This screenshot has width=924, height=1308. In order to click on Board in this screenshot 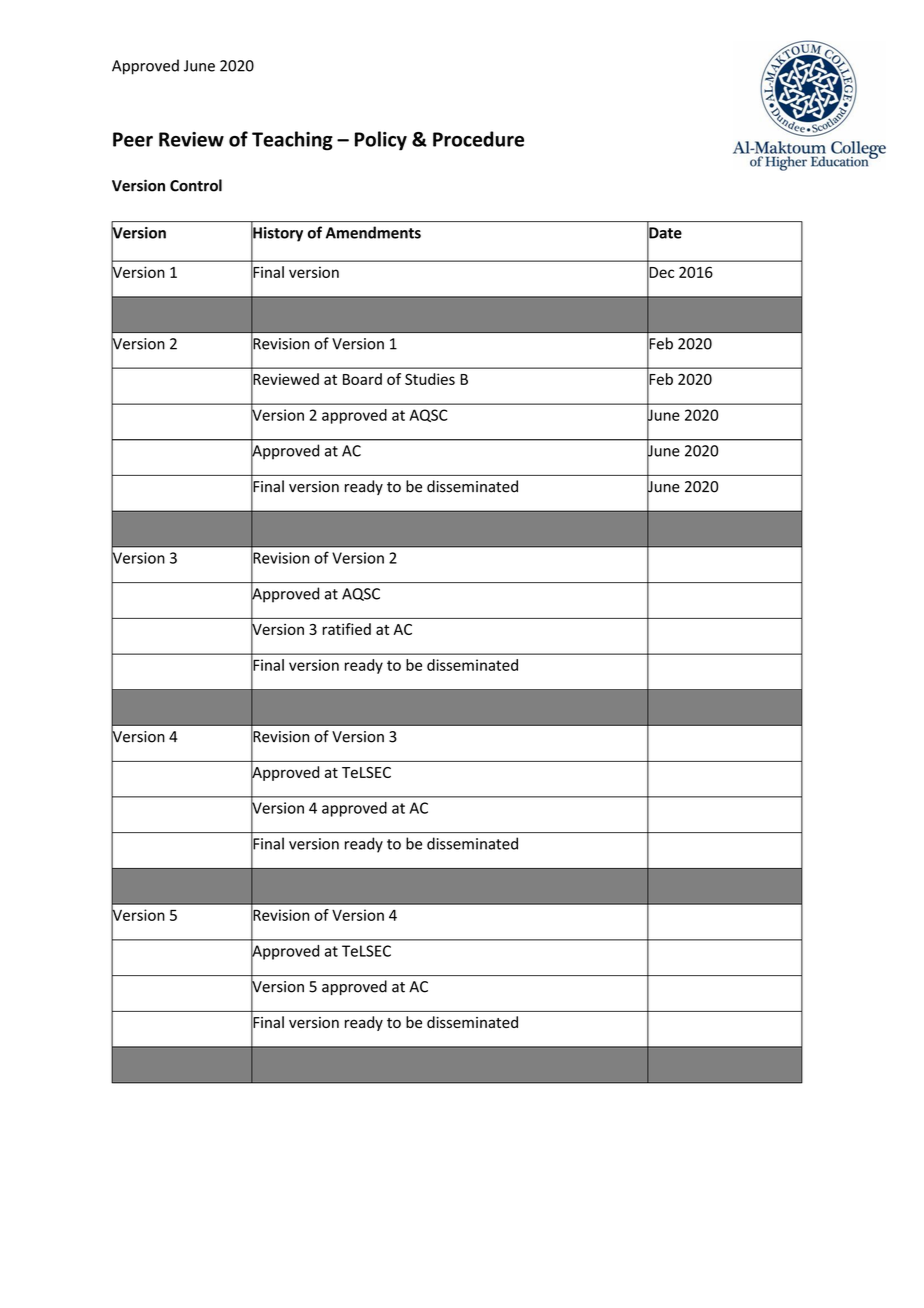, I will do `click(362, 379)`.
